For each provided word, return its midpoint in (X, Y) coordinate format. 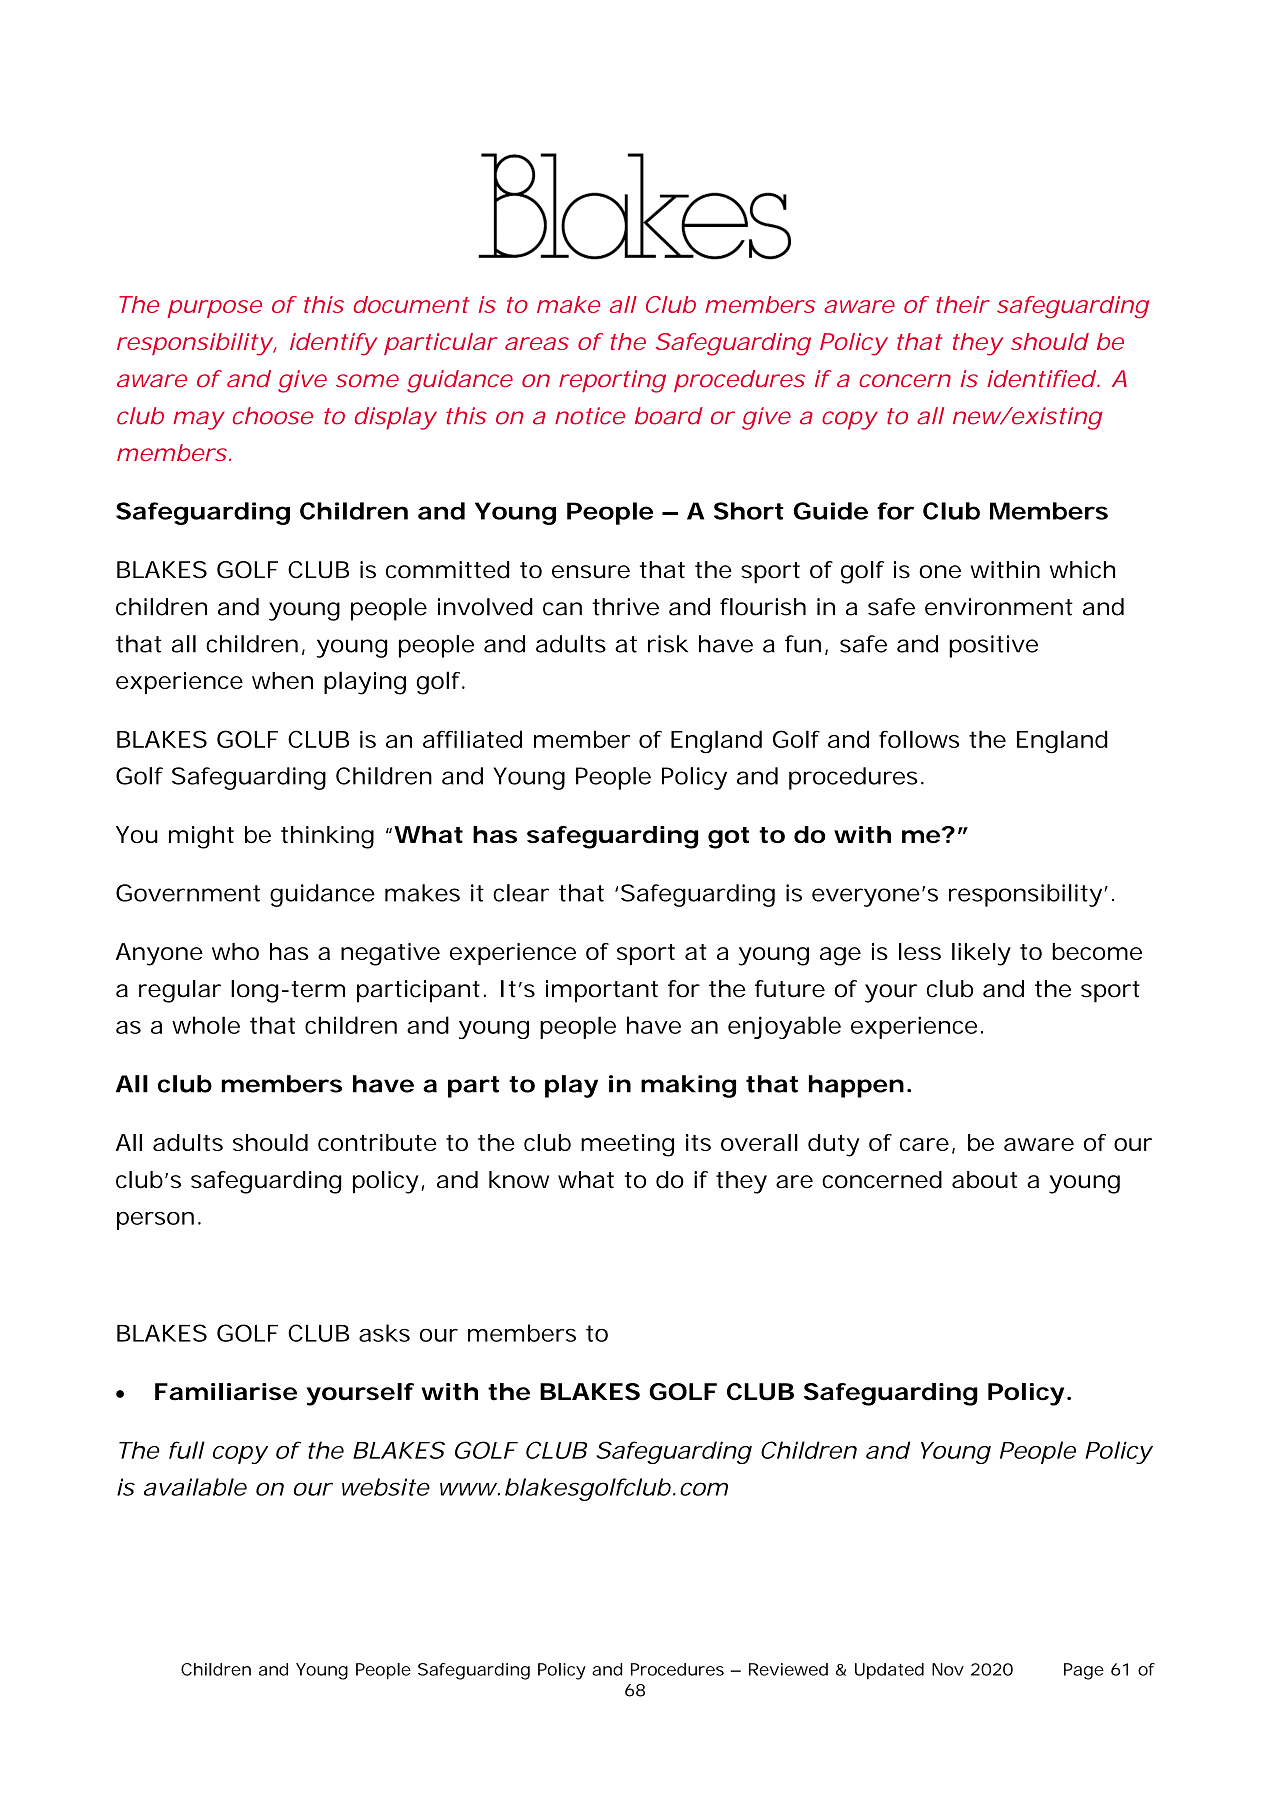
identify (332, 344)
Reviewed (788, 1669)
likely (981, 954)
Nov (948, 1669)
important (602, 991)
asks (384, 1333)
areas (537, 343)
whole (206, 1025)
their (962, 304)
